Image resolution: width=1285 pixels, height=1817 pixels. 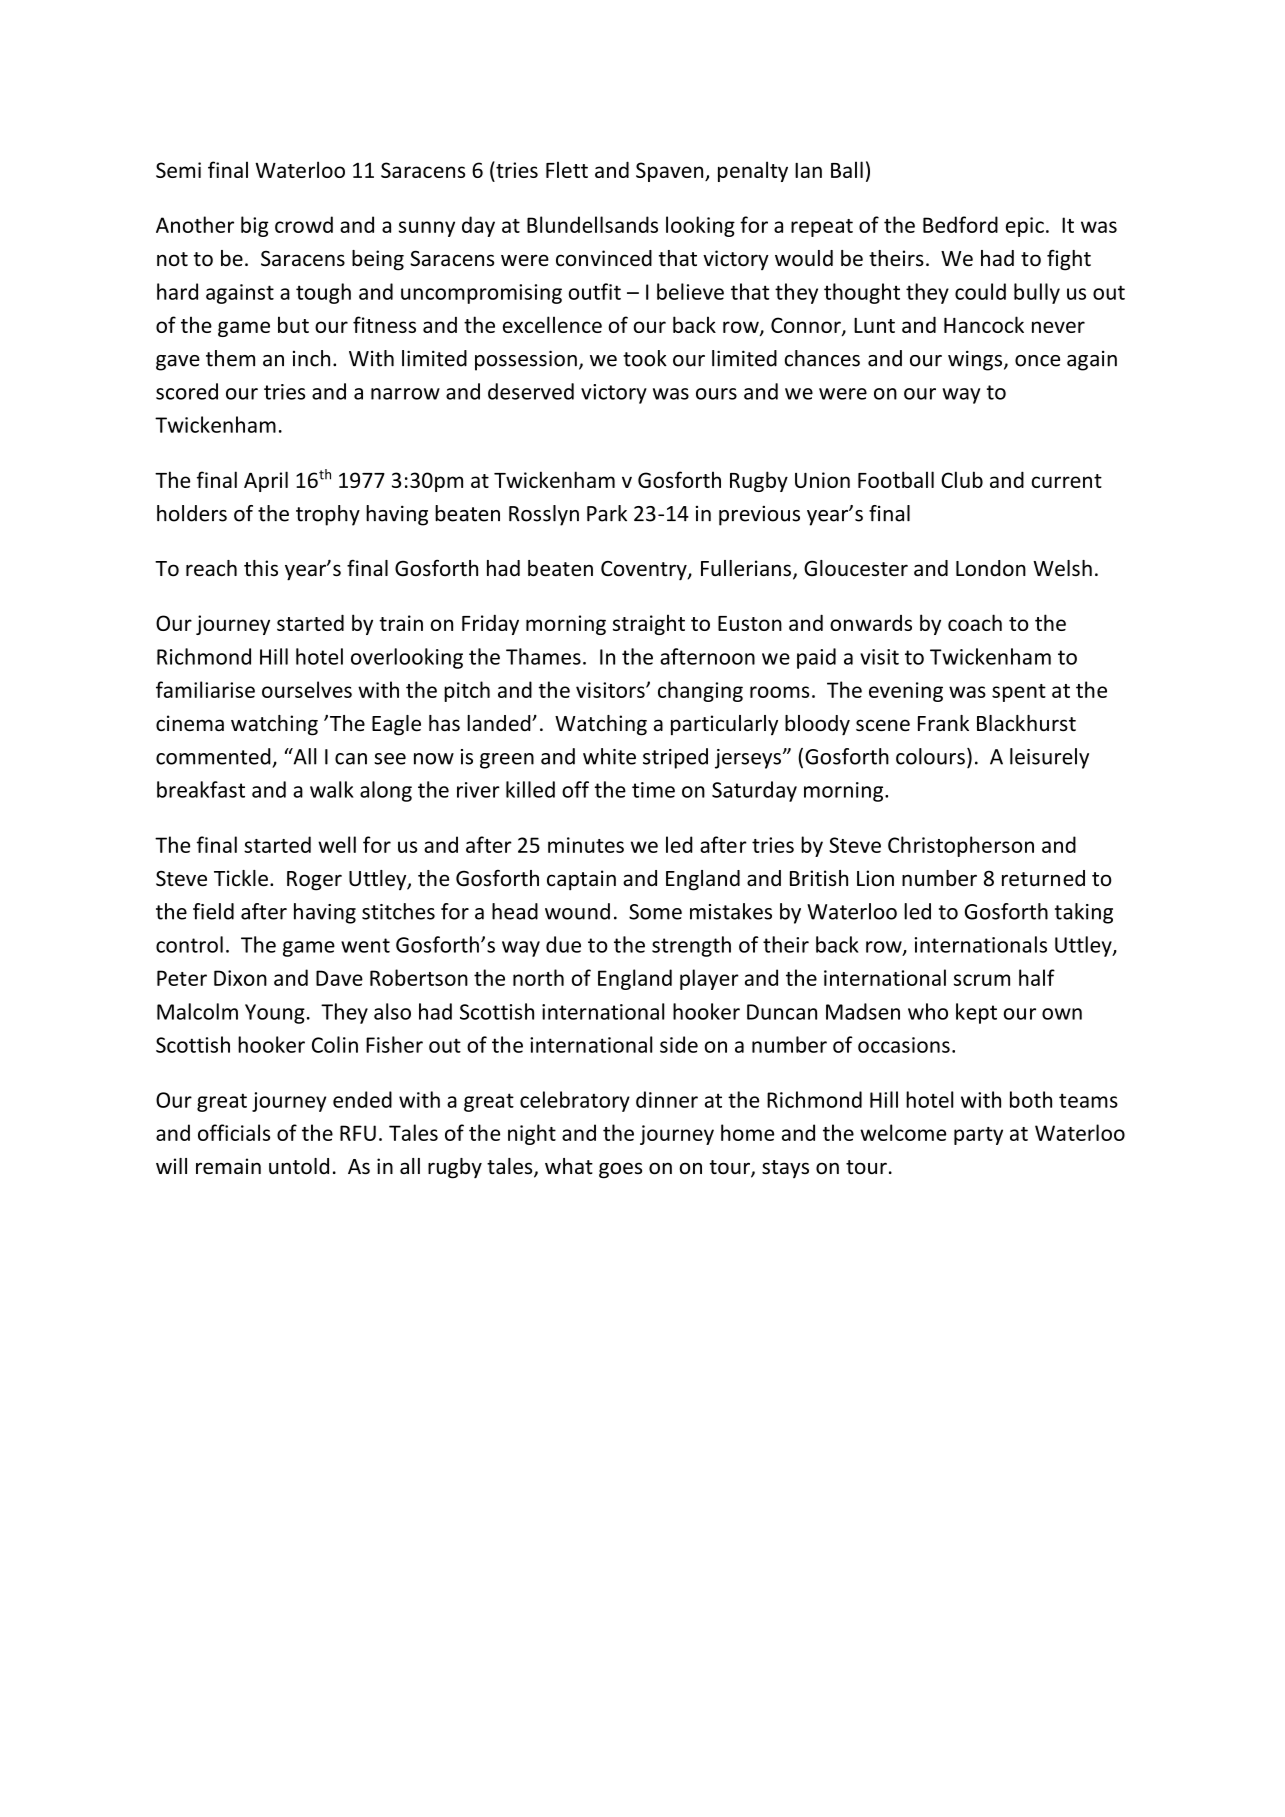 What do you see at coordinates (304, 224) in the page?
I see `crowd` at bounding box center [304, 224].
